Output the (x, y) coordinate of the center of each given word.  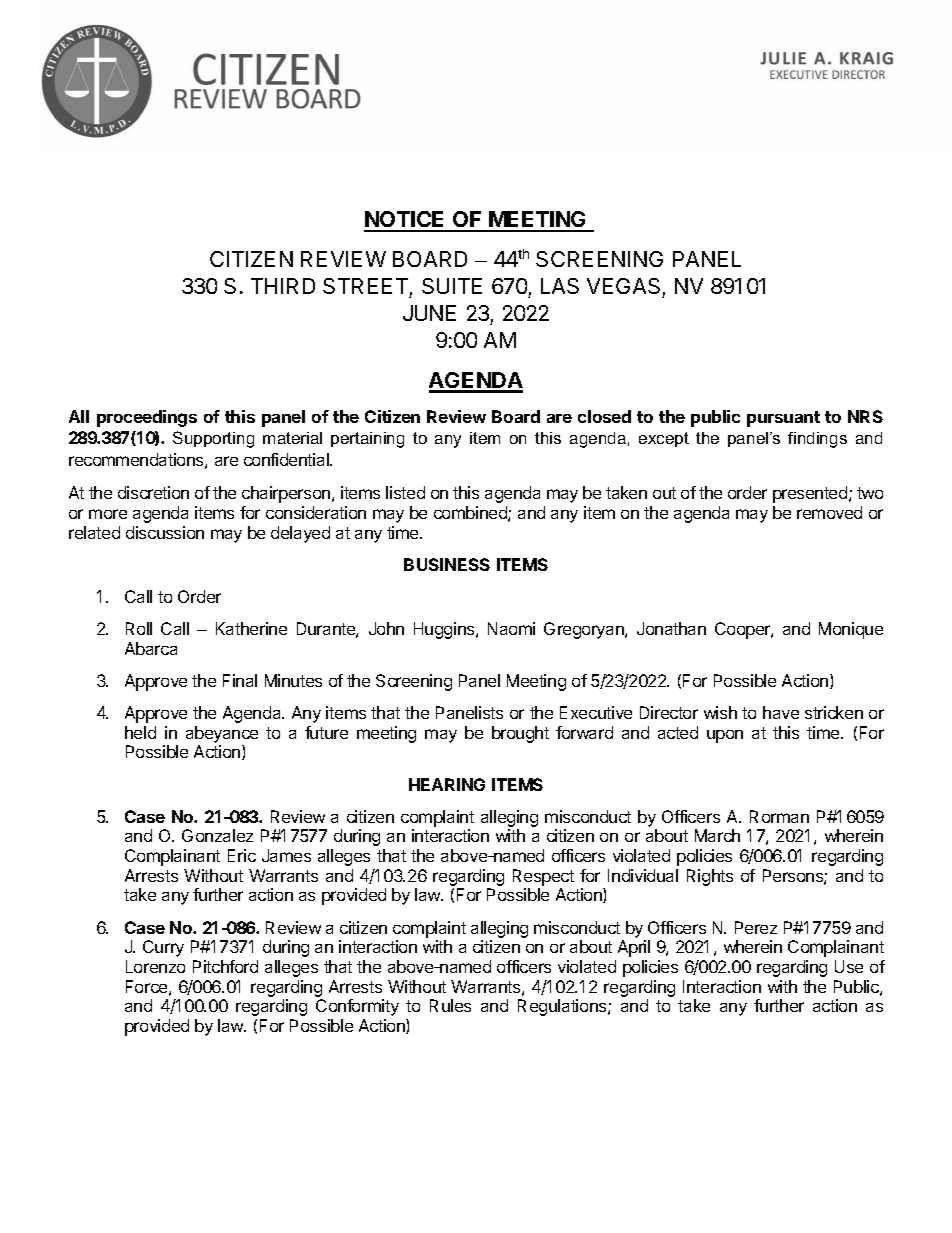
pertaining (367, 440)
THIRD (283, 286)
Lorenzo (155, 966)
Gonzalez (217, 835)
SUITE (452, 286)
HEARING (447, 784)
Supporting (213, 439)
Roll (139, 628)
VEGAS (625, 288)
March (717, 835)
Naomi (511, 628)
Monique (851, 630)
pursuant (783, 419)
